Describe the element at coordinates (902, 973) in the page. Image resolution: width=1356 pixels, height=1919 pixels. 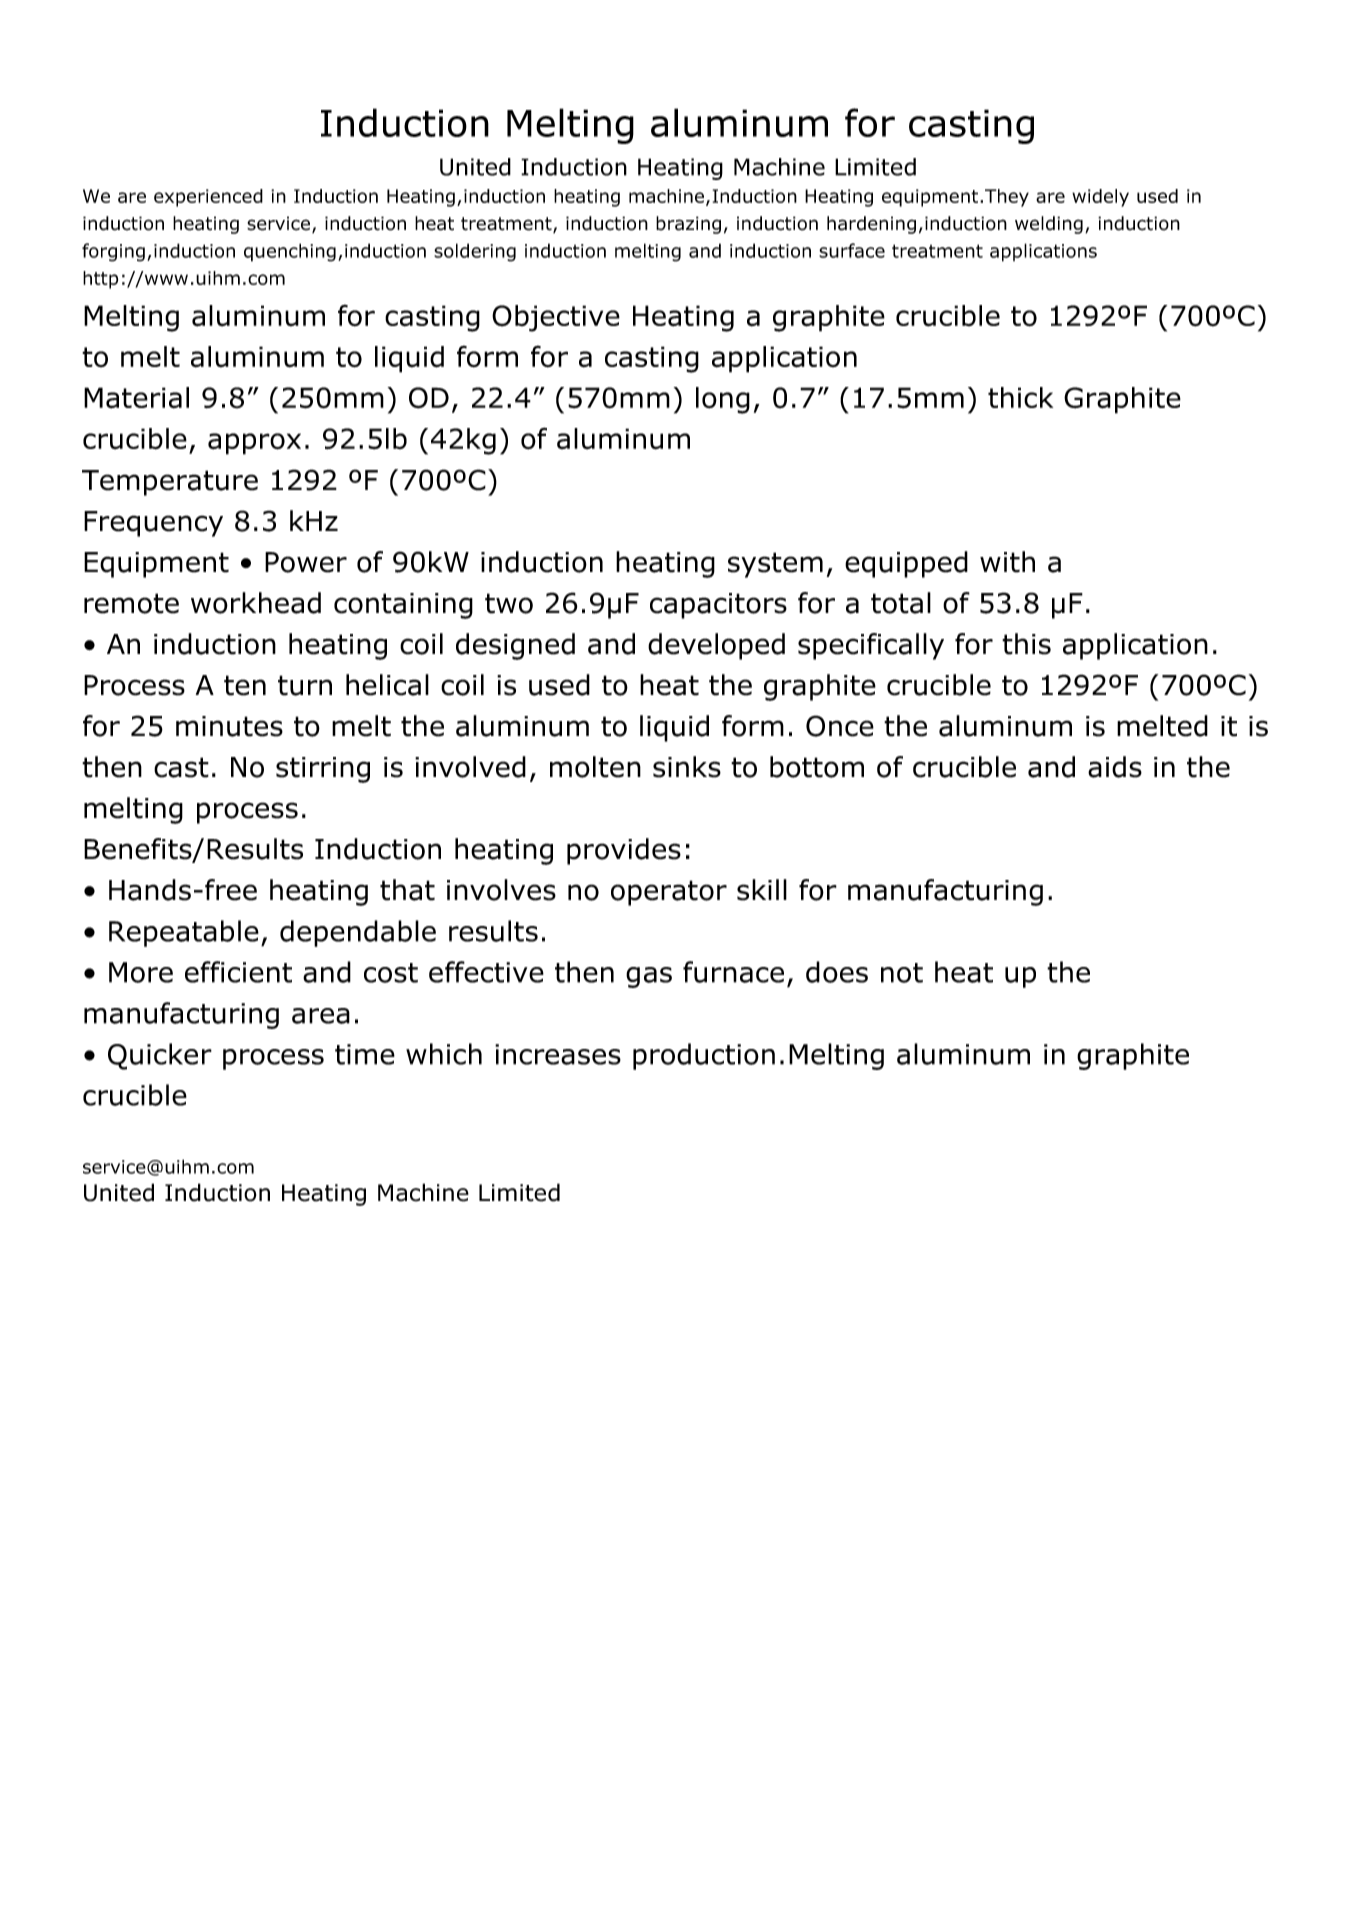
I see `not` at that location.
